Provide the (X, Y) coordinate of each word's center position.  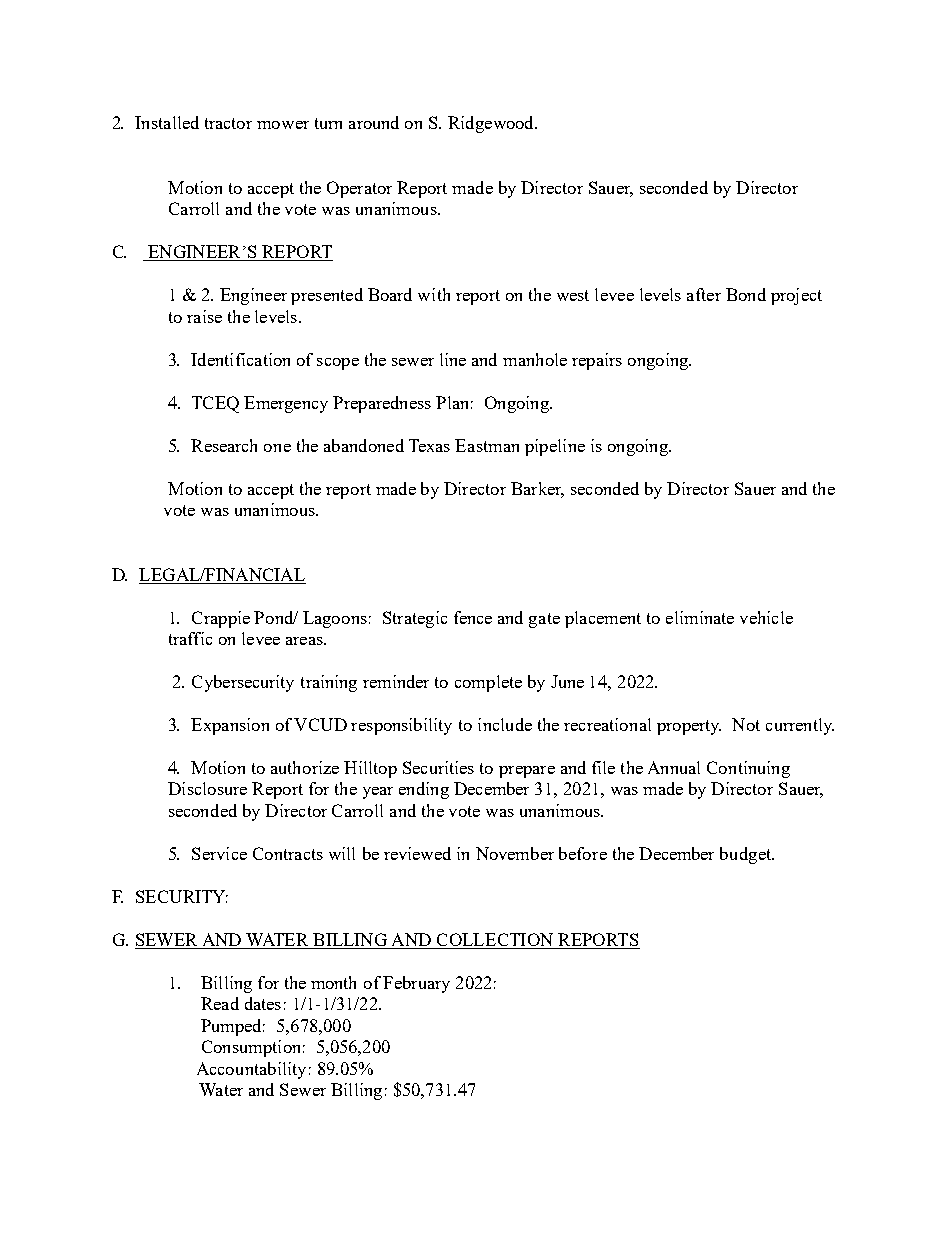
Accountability (251, 1070)
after (704, 294)
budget (747, 855)
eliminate (700, 617)
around (374, 122)
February (416, 984)
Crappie (221, 619)
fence (473, 617)
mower (283, 125)
